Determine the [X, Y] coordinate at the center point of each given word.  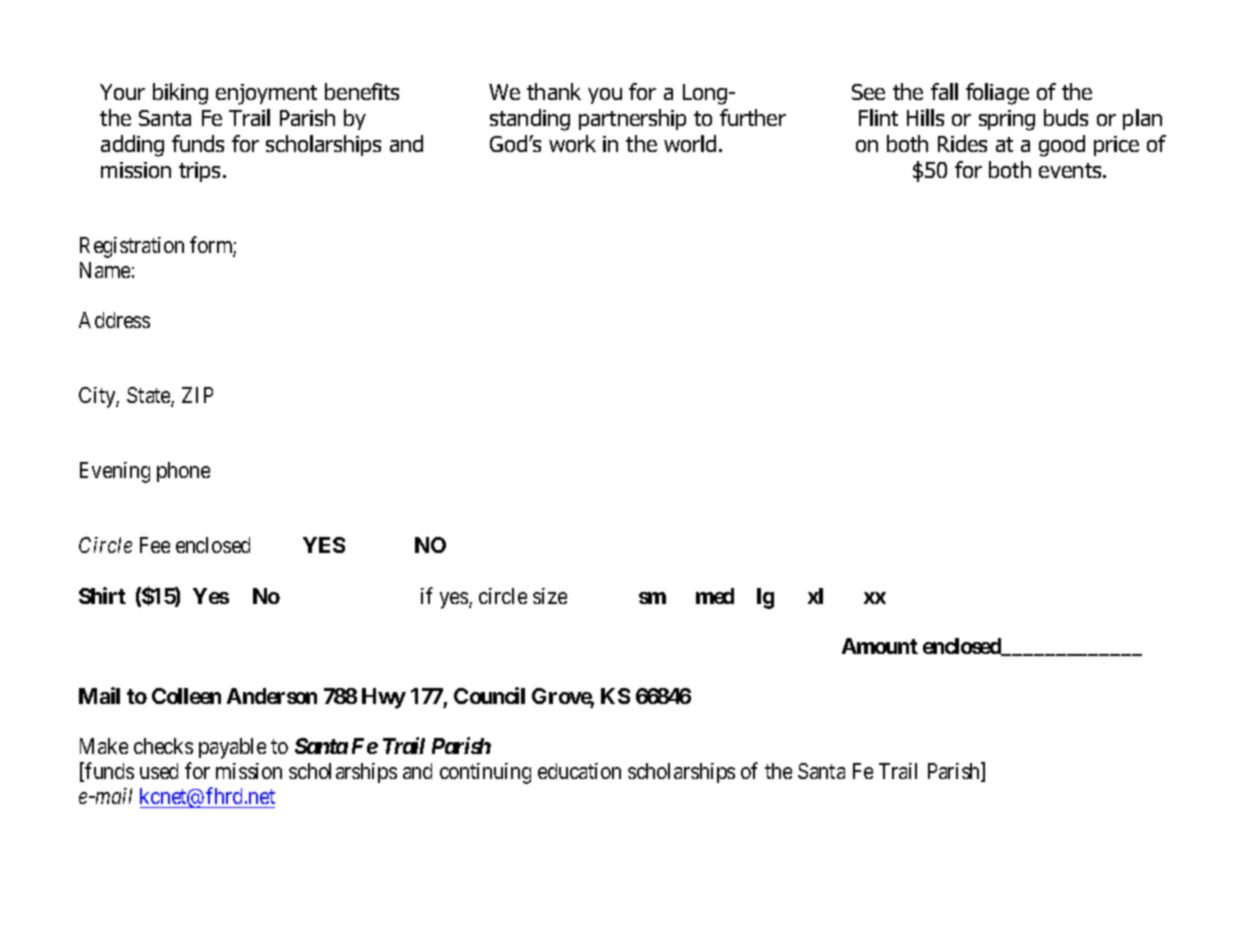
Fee [155, 545]
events [1071, 170]
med [715, 596]
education [579, 771]
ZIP [197, 395]
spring [1007, 120]
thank [554, 91]
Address [114, 320]
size [550, 596]
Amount [880, 646]
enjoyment [266, 94]
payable [232, 748]
